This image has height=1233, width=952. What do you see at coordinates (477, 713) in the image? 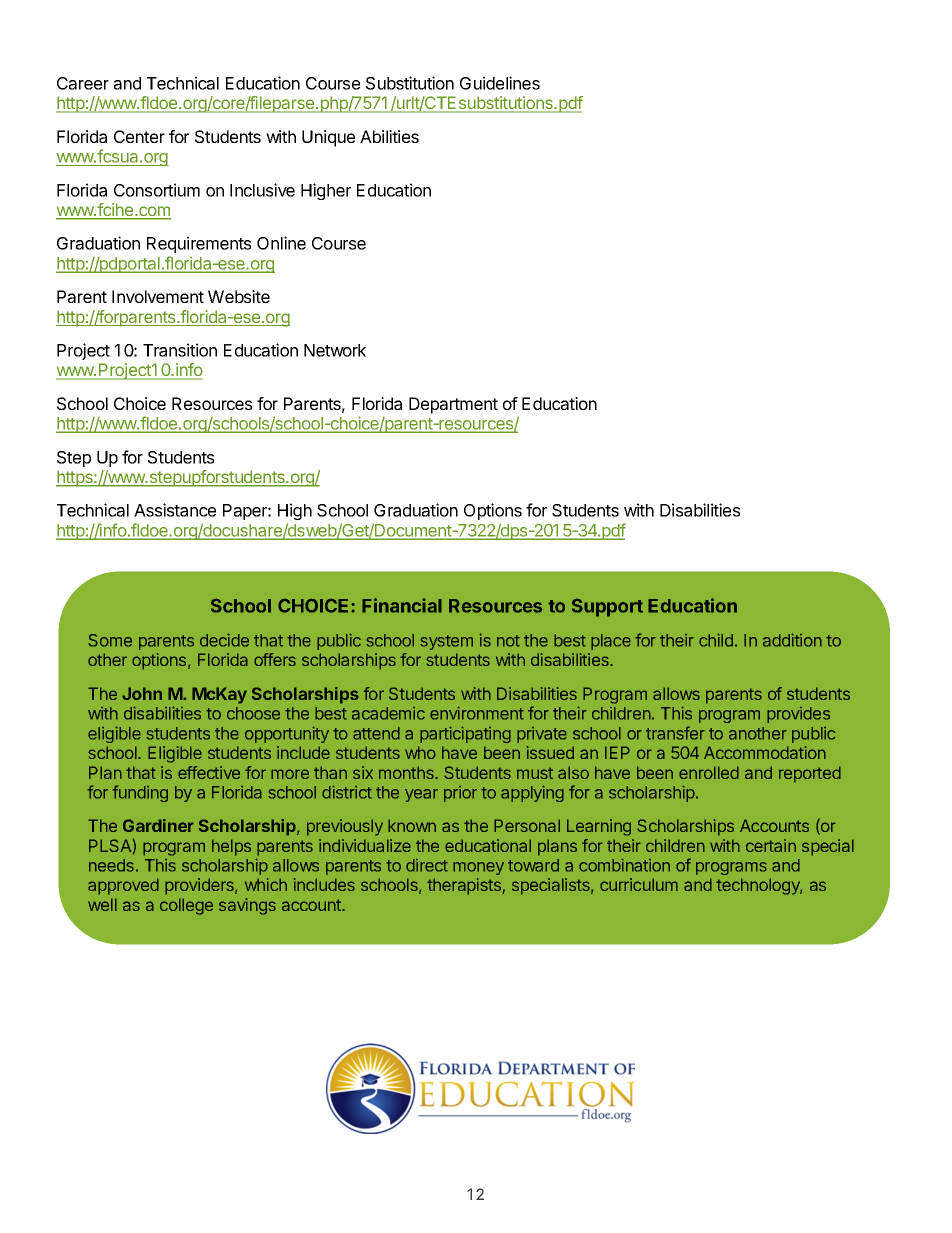
I see `environment` at bounding box center [477, 713].
